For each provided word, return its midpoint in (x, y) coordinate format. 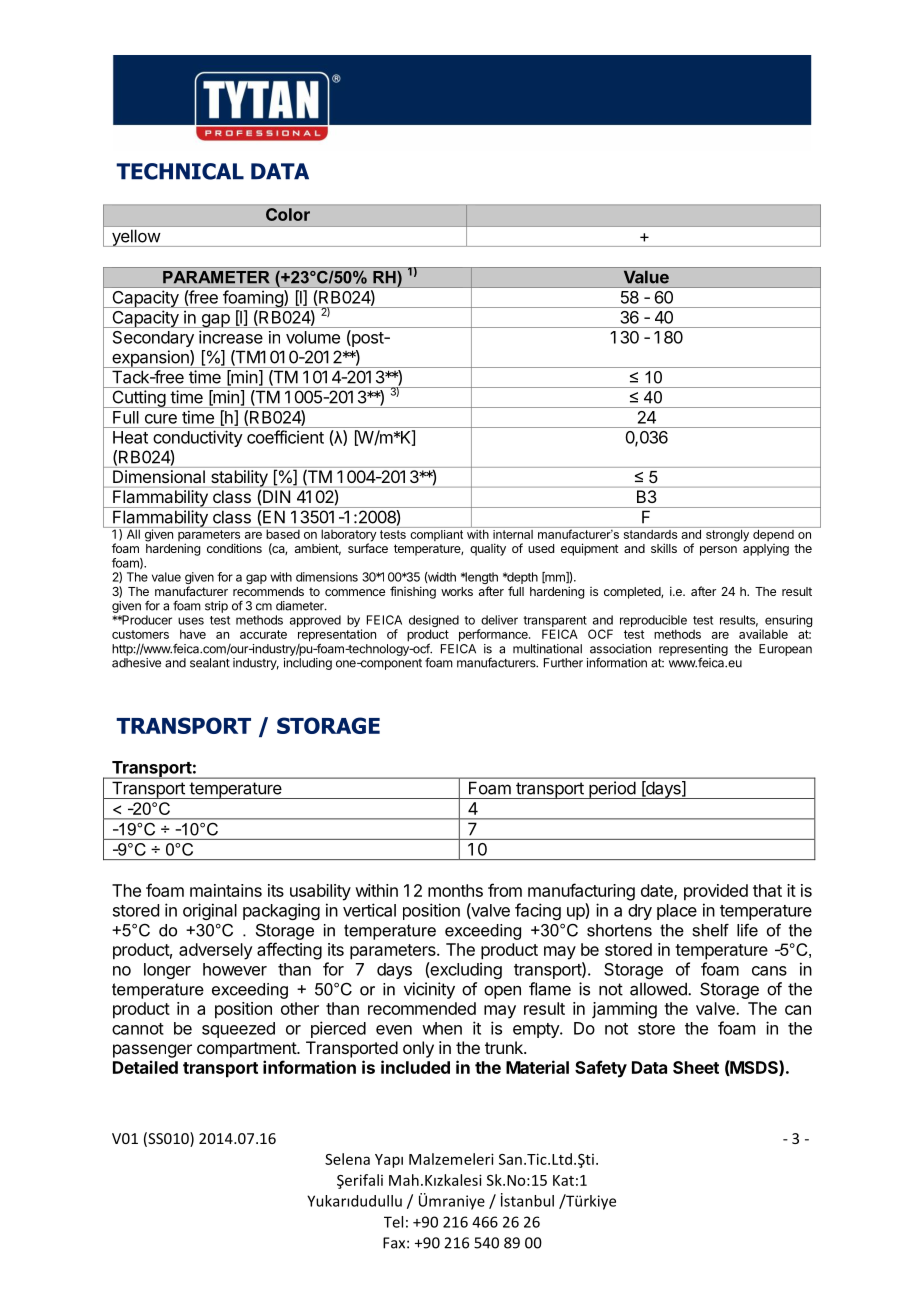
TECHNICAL (180, 171)
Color (288, 214)
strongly (728, 534)
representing (693, 651)
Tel (393, 1222)
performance (494, 635)
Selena (347, 1159)
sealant (210, 663)
